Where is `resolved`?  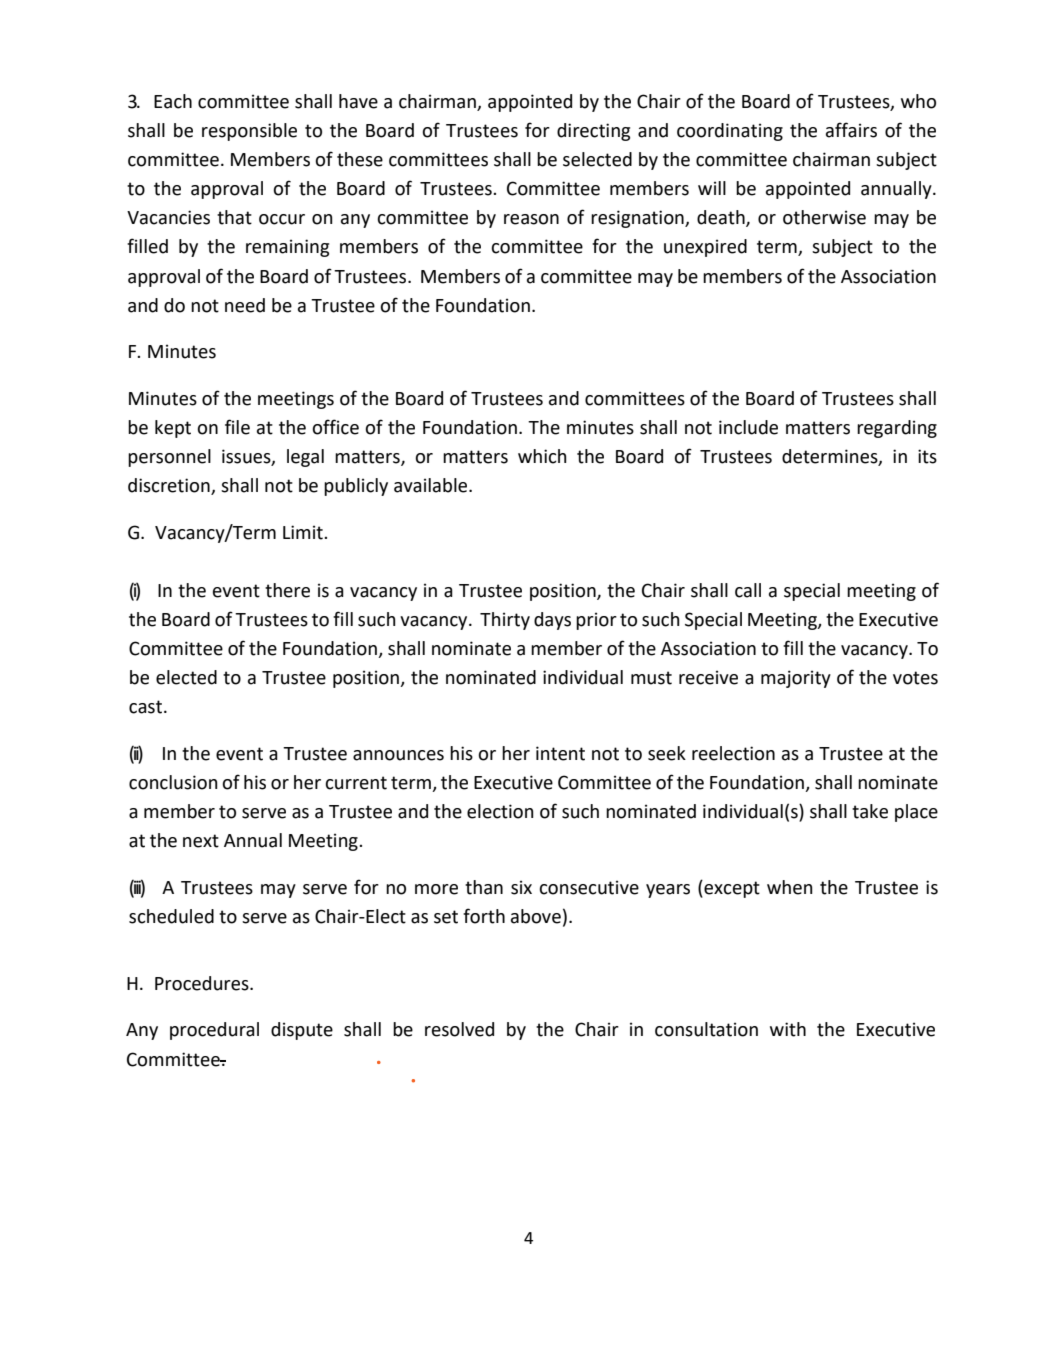
resolved is located at coordinates (459, 1029).
